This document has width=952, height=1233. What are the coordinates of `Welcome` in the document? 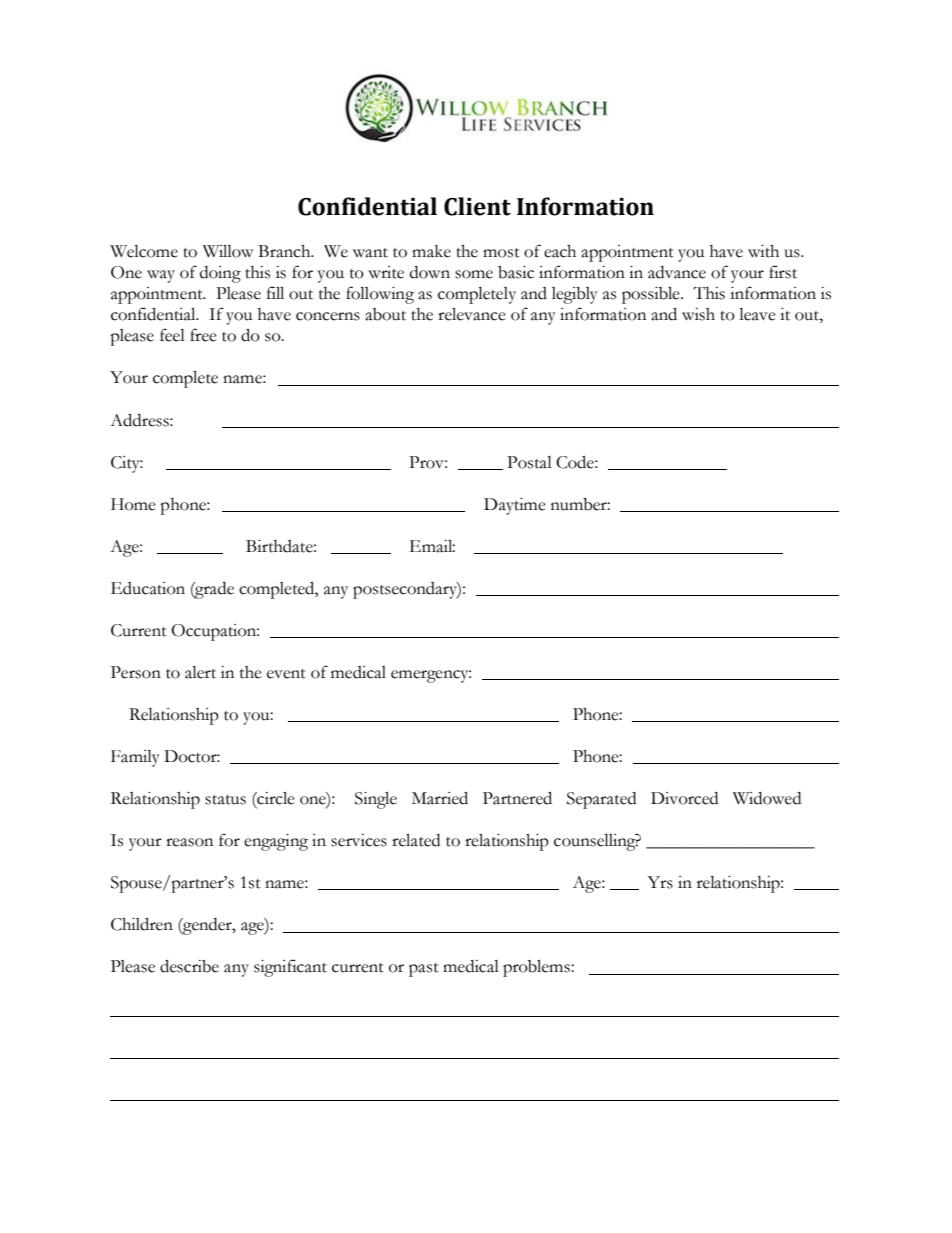 It's located at (144, 251).
